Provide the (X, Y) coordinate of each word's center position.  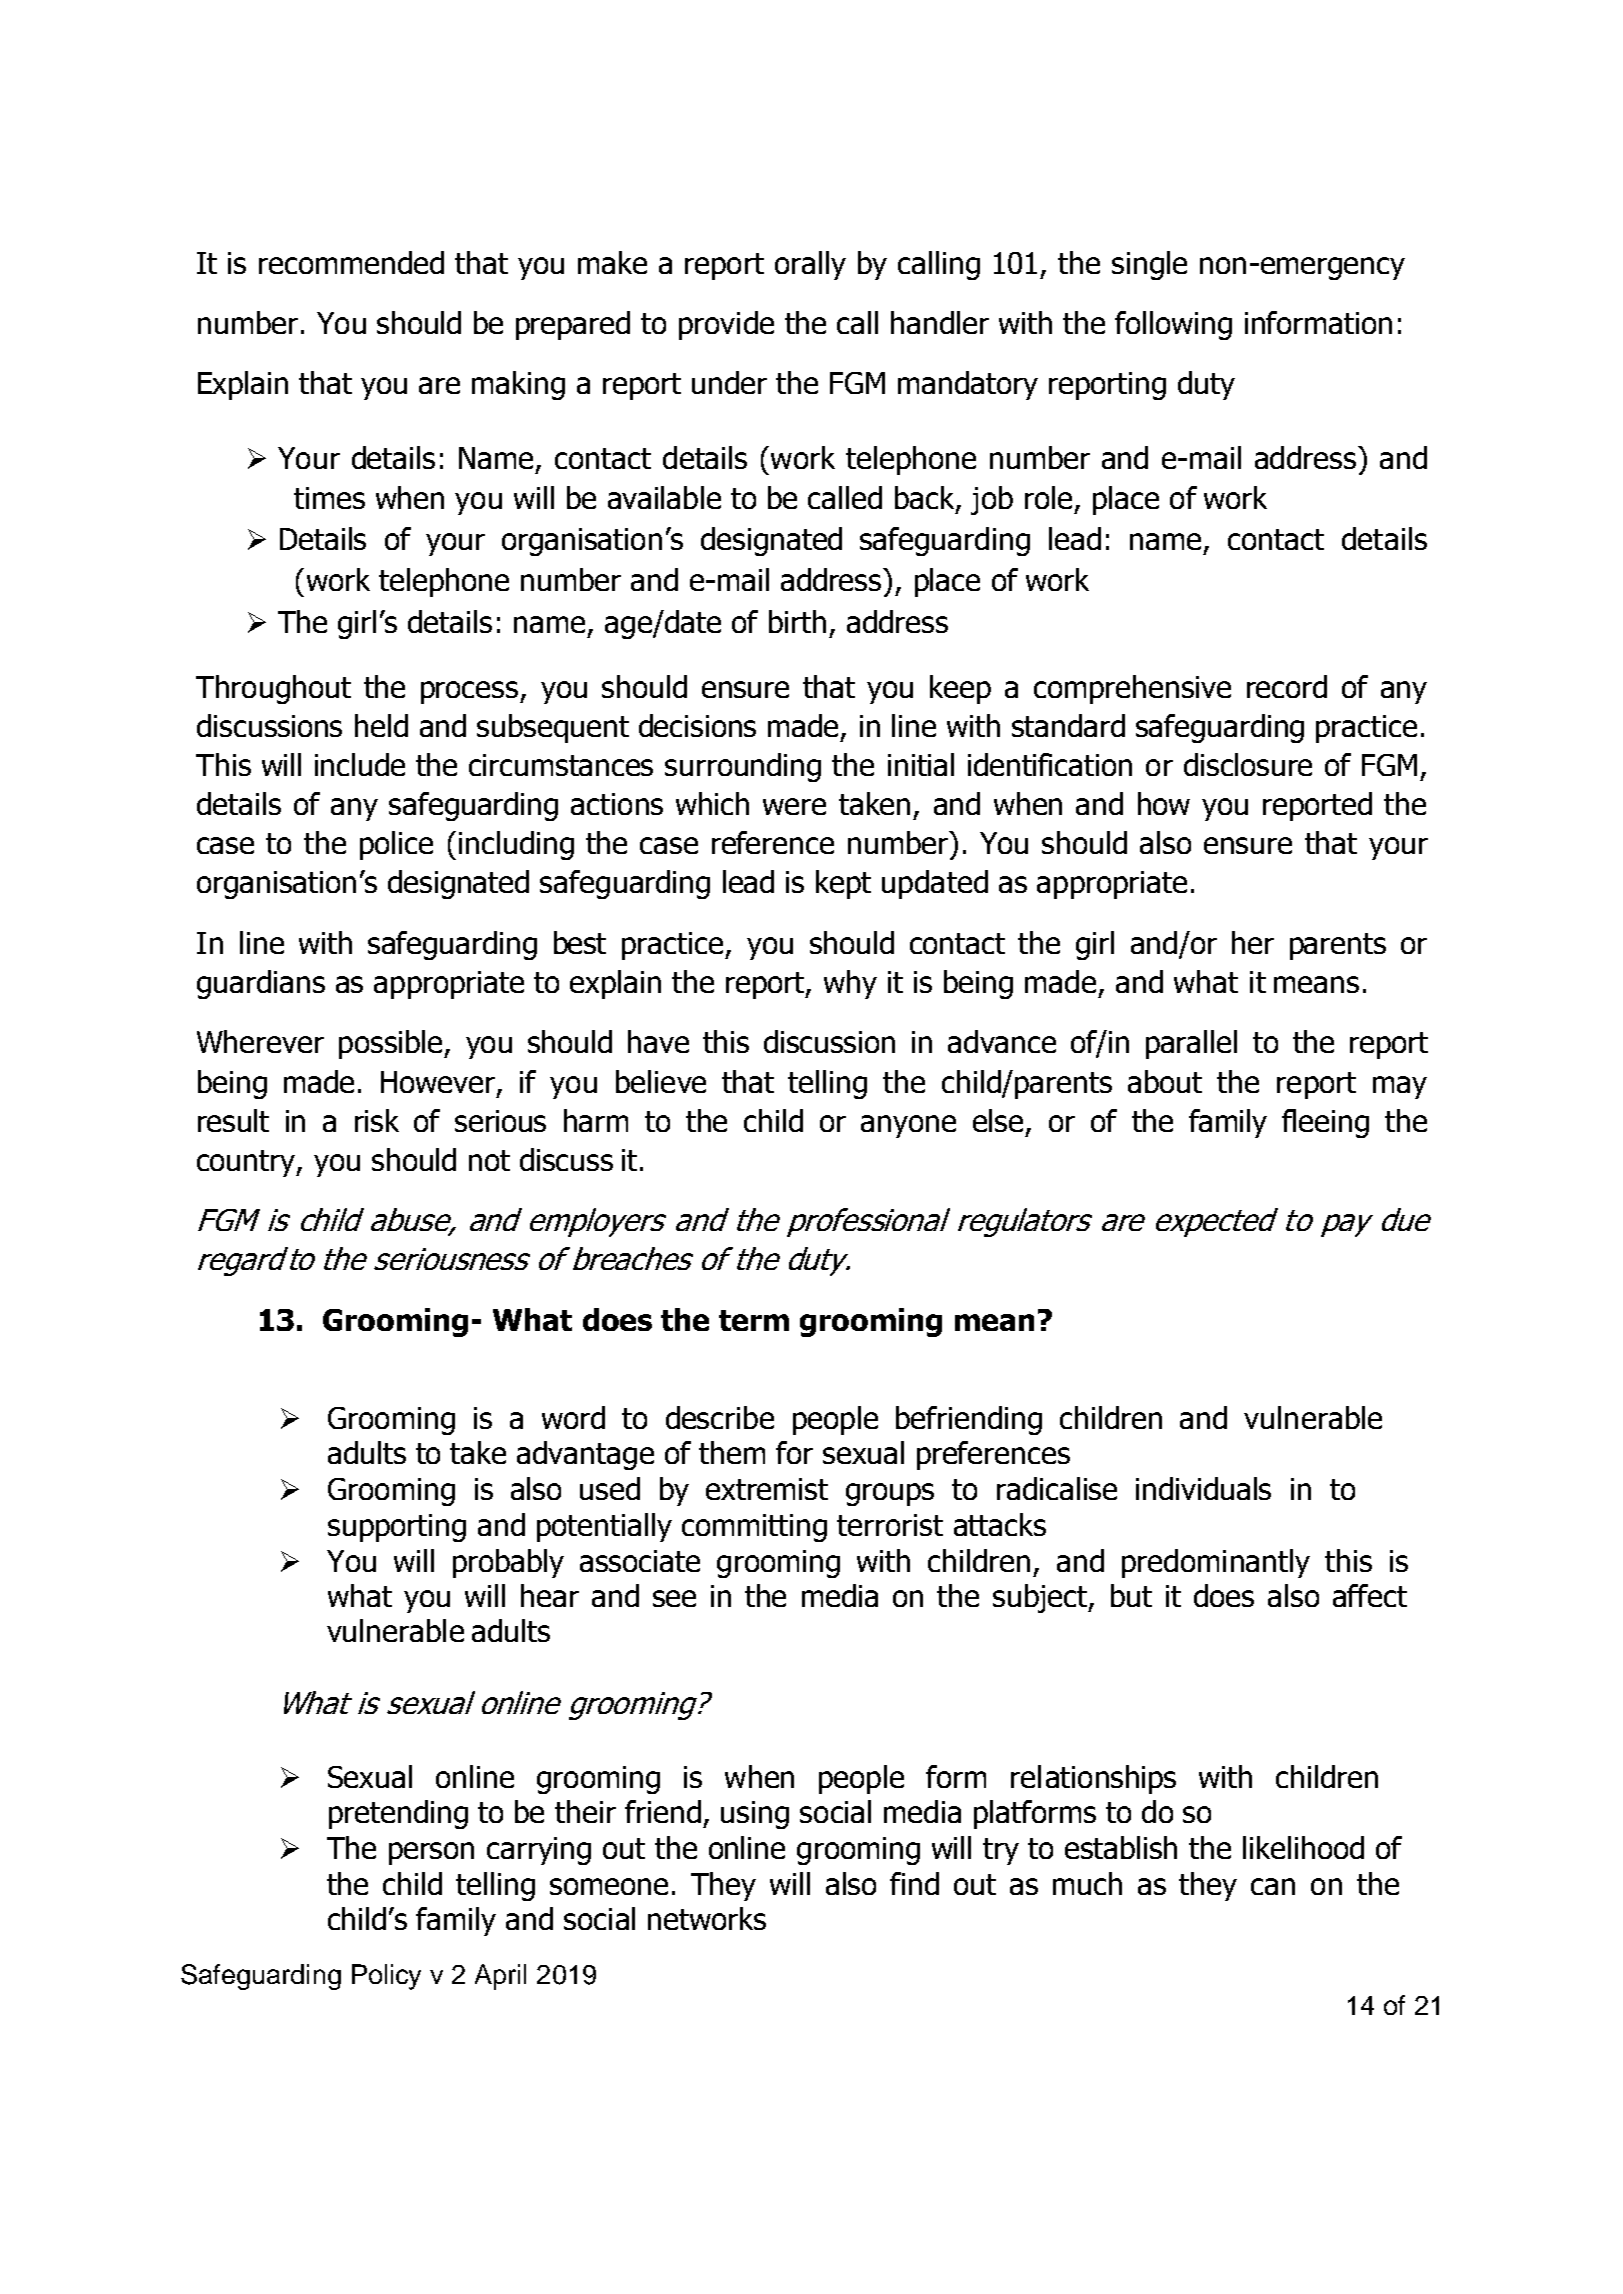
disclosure (1248, 764)
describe (720, 1417)
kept (843, 884)
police (396, 845)
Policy (386, 1977)
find (914, 1883)
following (1173, 325)
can (1273, 1886)
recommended (351, 262)
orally (810, 265)
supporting (397, 1528)
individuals (1203, 1488)
